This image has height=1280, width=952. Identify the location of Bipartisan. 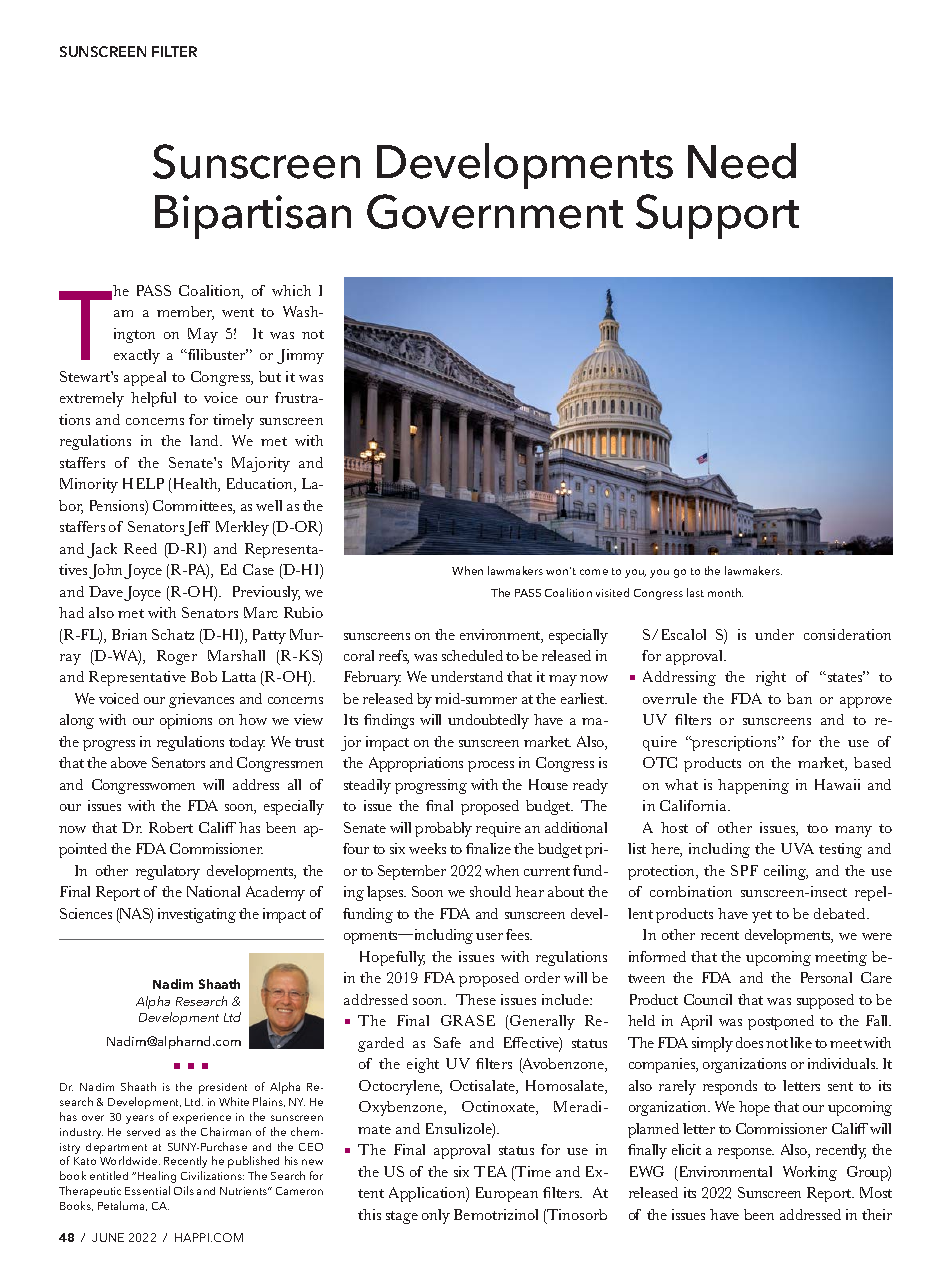
(253, 217).
